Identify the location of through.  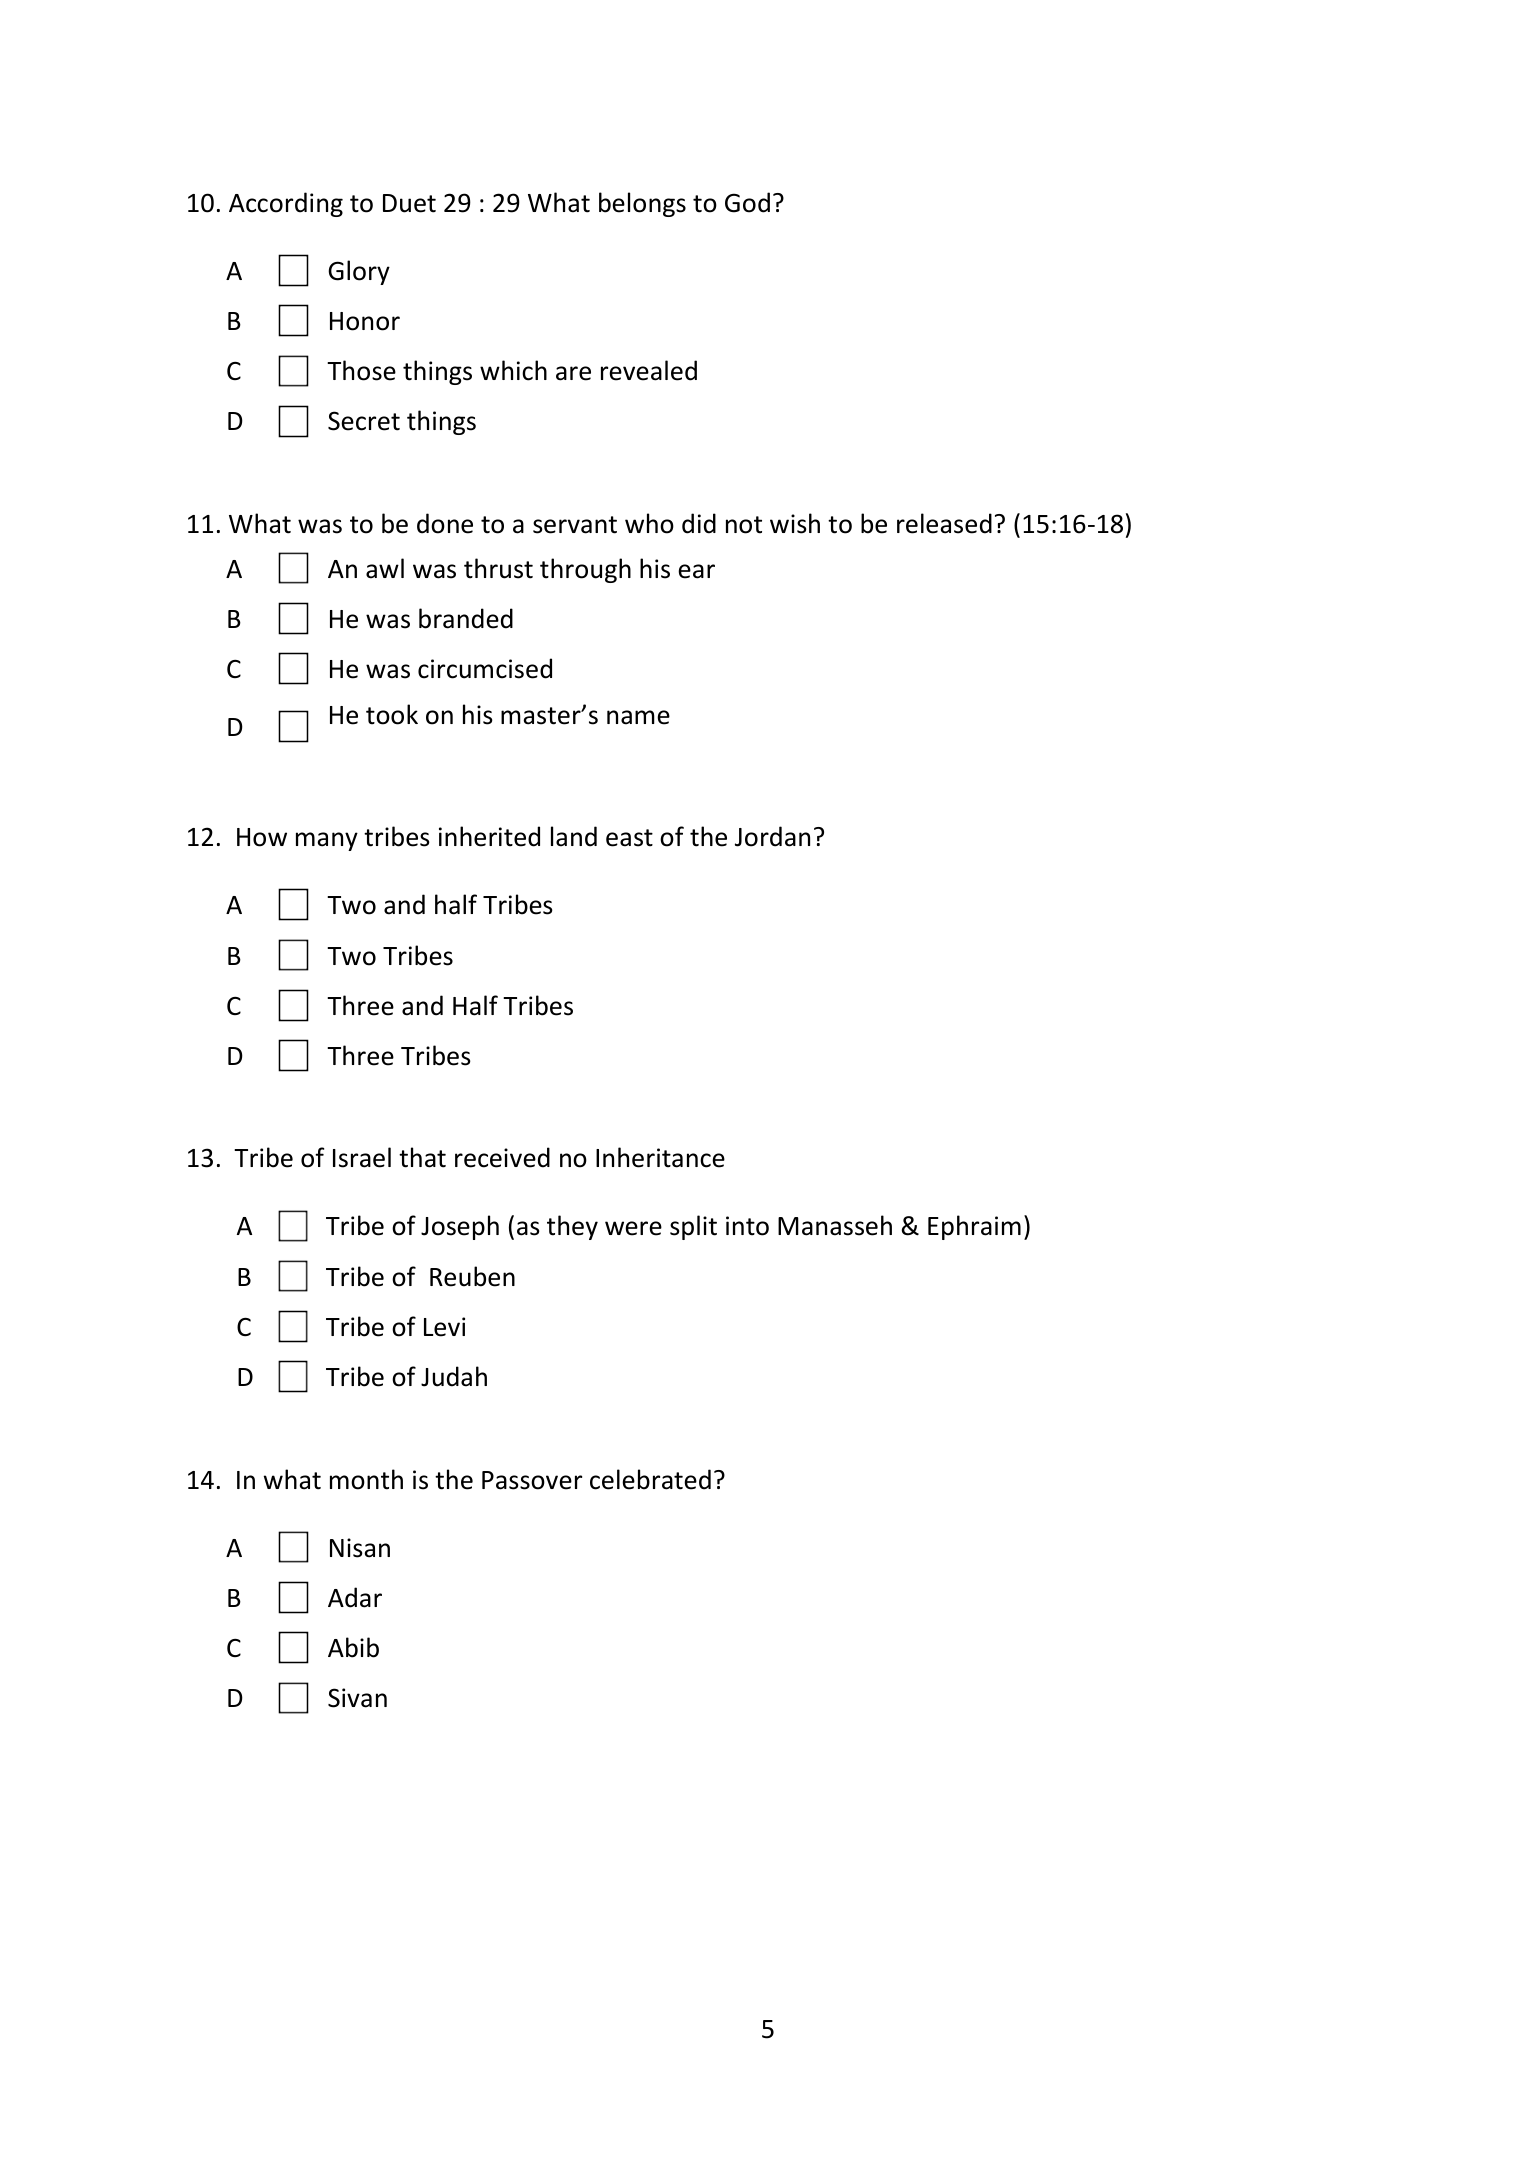
(585, 570).
